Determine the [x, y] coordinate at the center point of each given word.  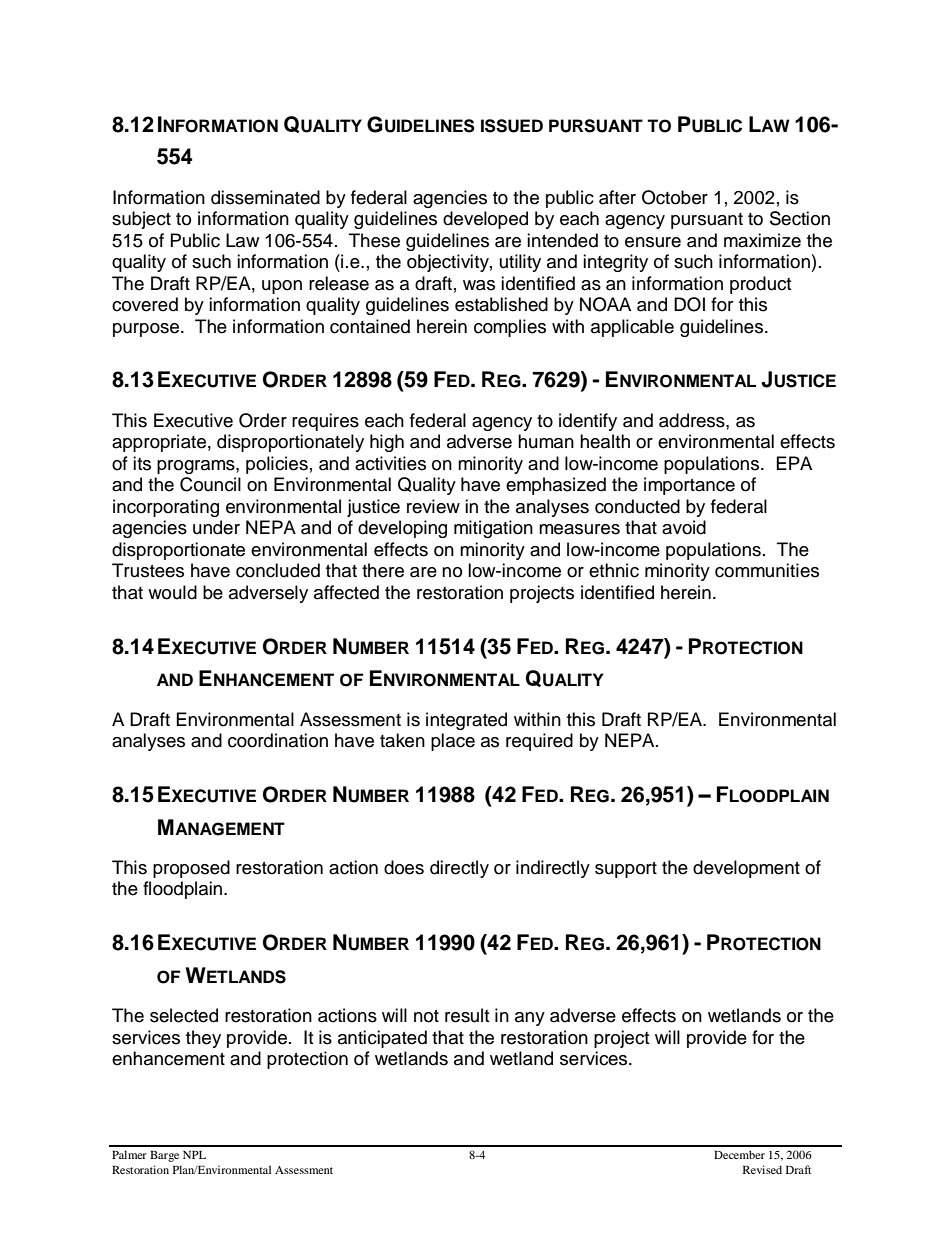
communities [767, 570]
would [172, 592]
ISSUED [512, 126]
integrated [466, 721]
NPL [194, 1155]
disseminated [265, 197]
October [675, 197]
